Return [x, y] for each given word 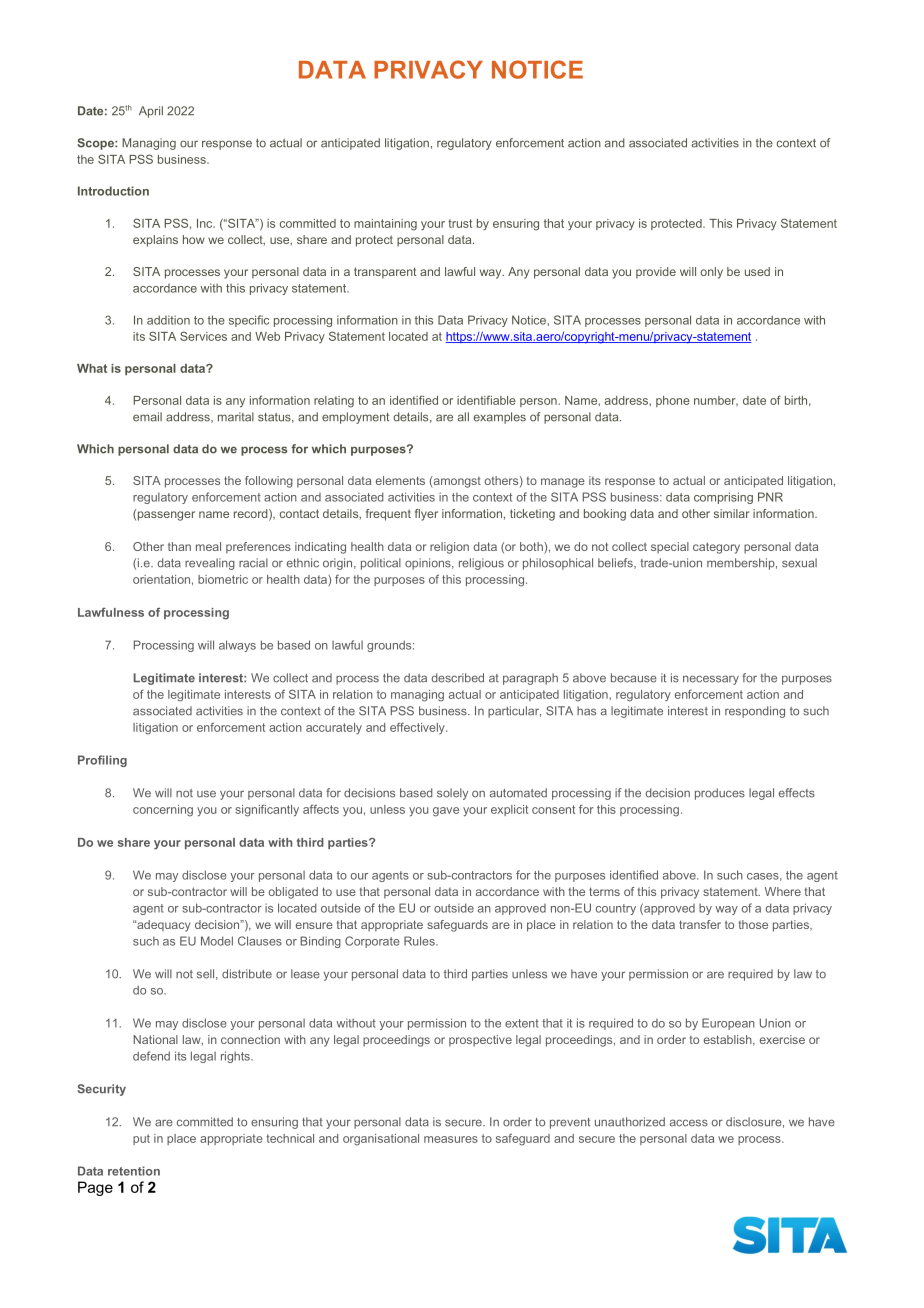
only [711, 273]
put [141, 1139]
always [237, 646]
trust [460, 223]
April [151, 112]
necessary [711, 680]
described [458, 678]
